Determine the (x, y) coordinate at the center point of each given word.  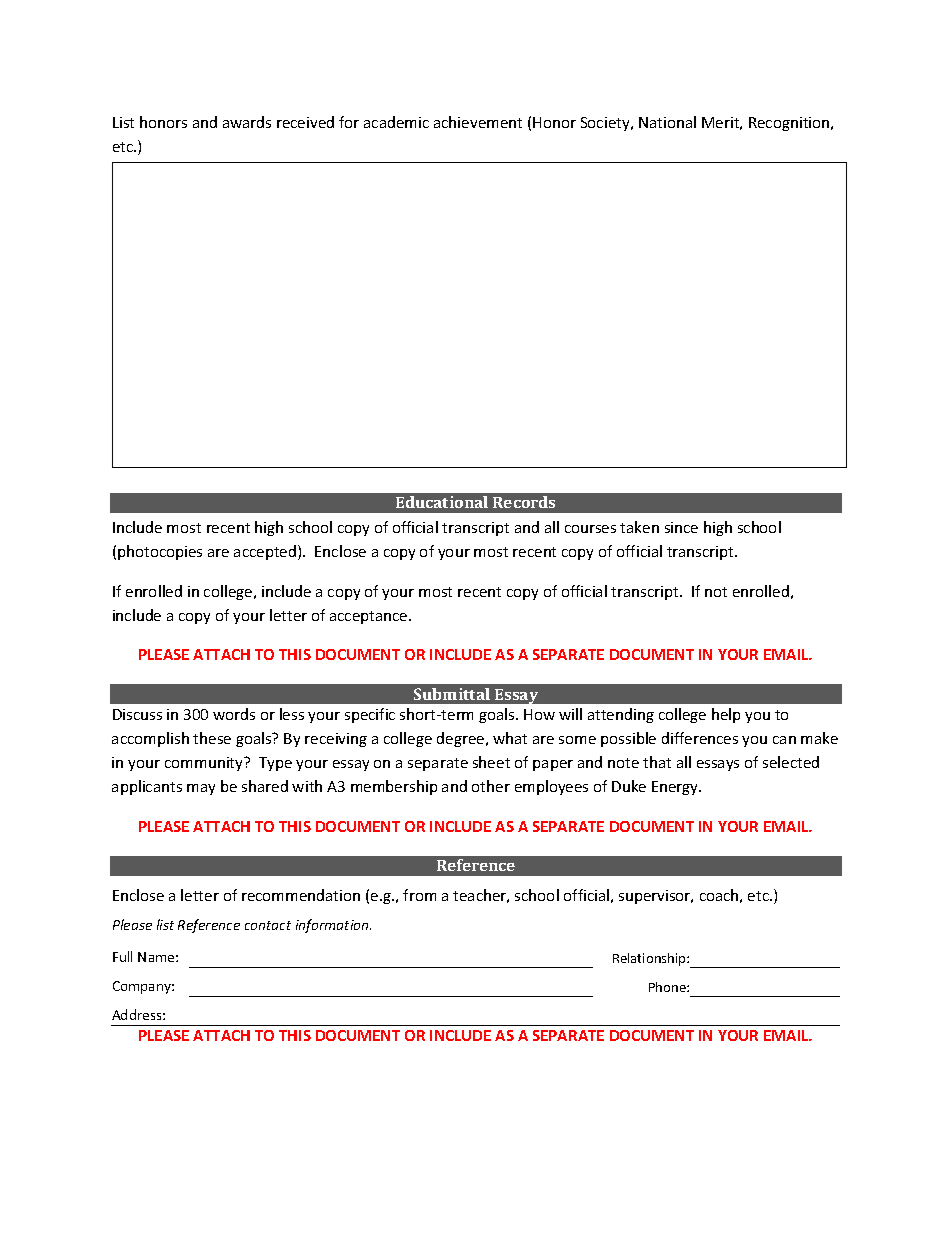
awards (247, 122)
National (667, 122)
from (419, 895)
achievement (478, 122)
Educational (442, 502)
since (681, 527)
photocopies (160, 552)
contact (268, 925)
